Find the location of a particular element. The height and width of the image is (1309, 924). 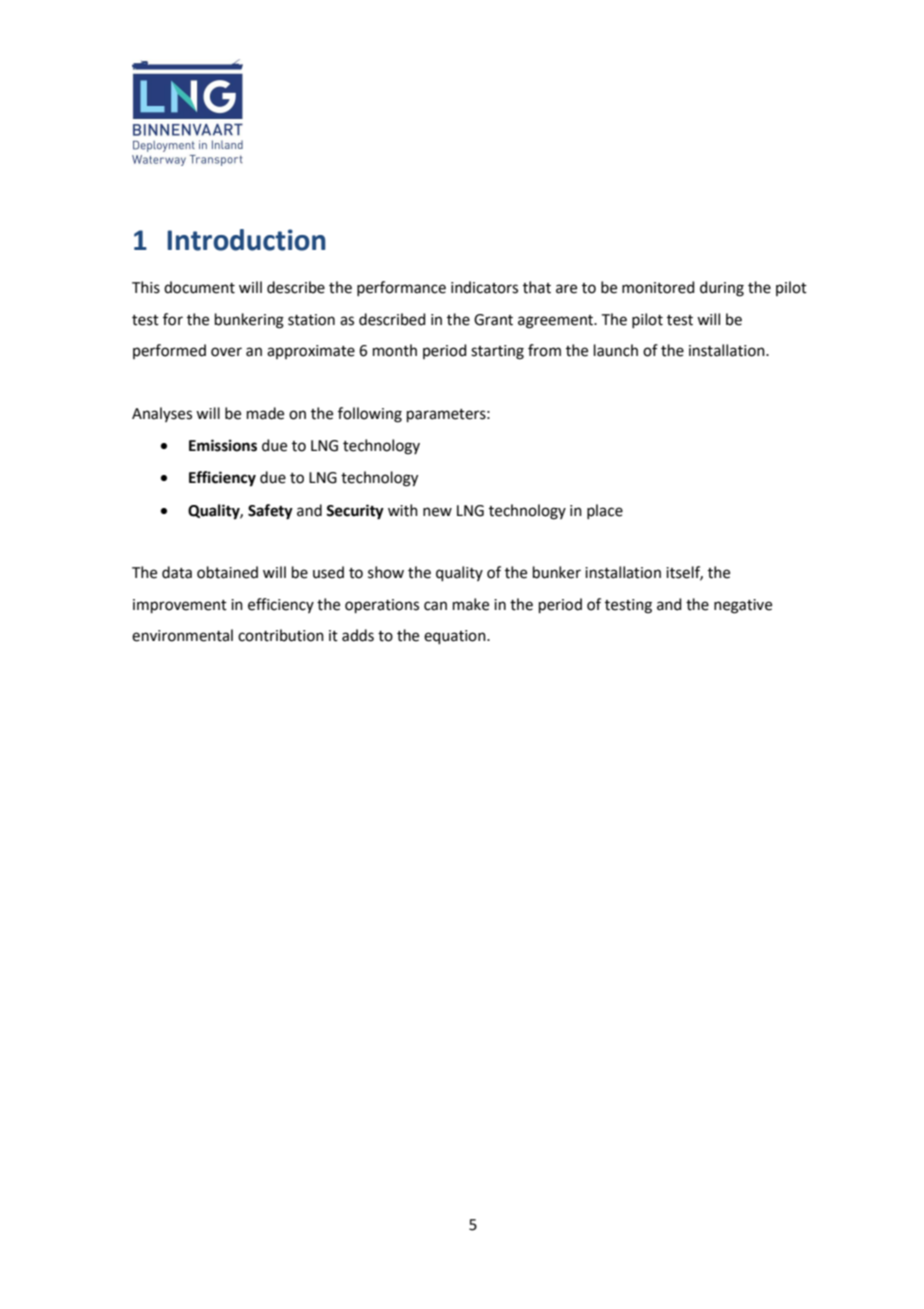

equation is located at coordinates (456, 637).
